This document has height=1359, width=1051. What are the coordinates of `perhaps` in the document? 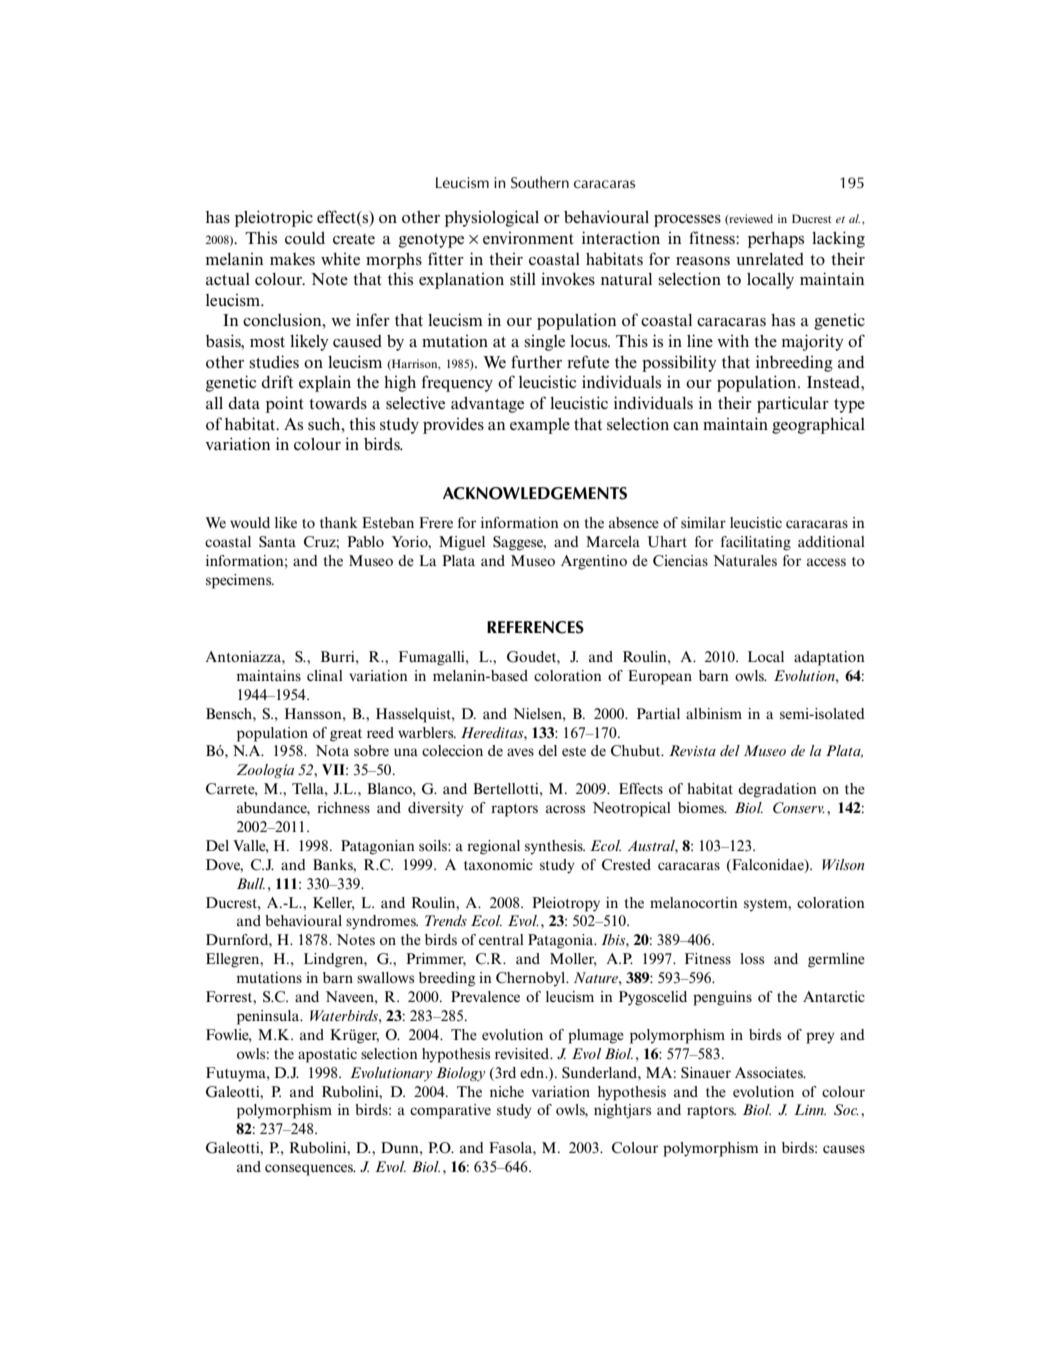 It's located at (776, 240).
